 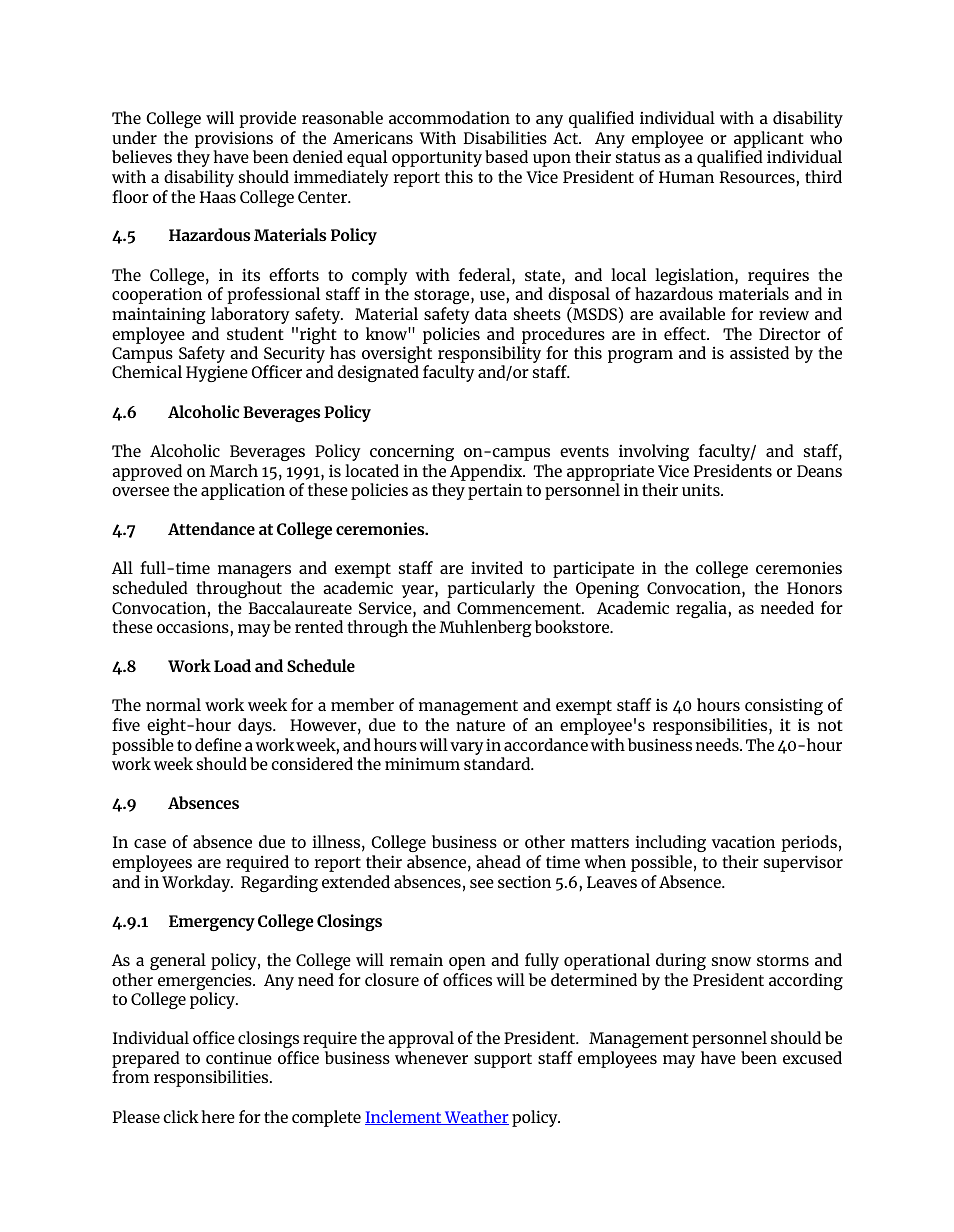 What do you see at coordinates (476, 1117) in the page?
I see `Weather` at bounding box center [476, 1117].
